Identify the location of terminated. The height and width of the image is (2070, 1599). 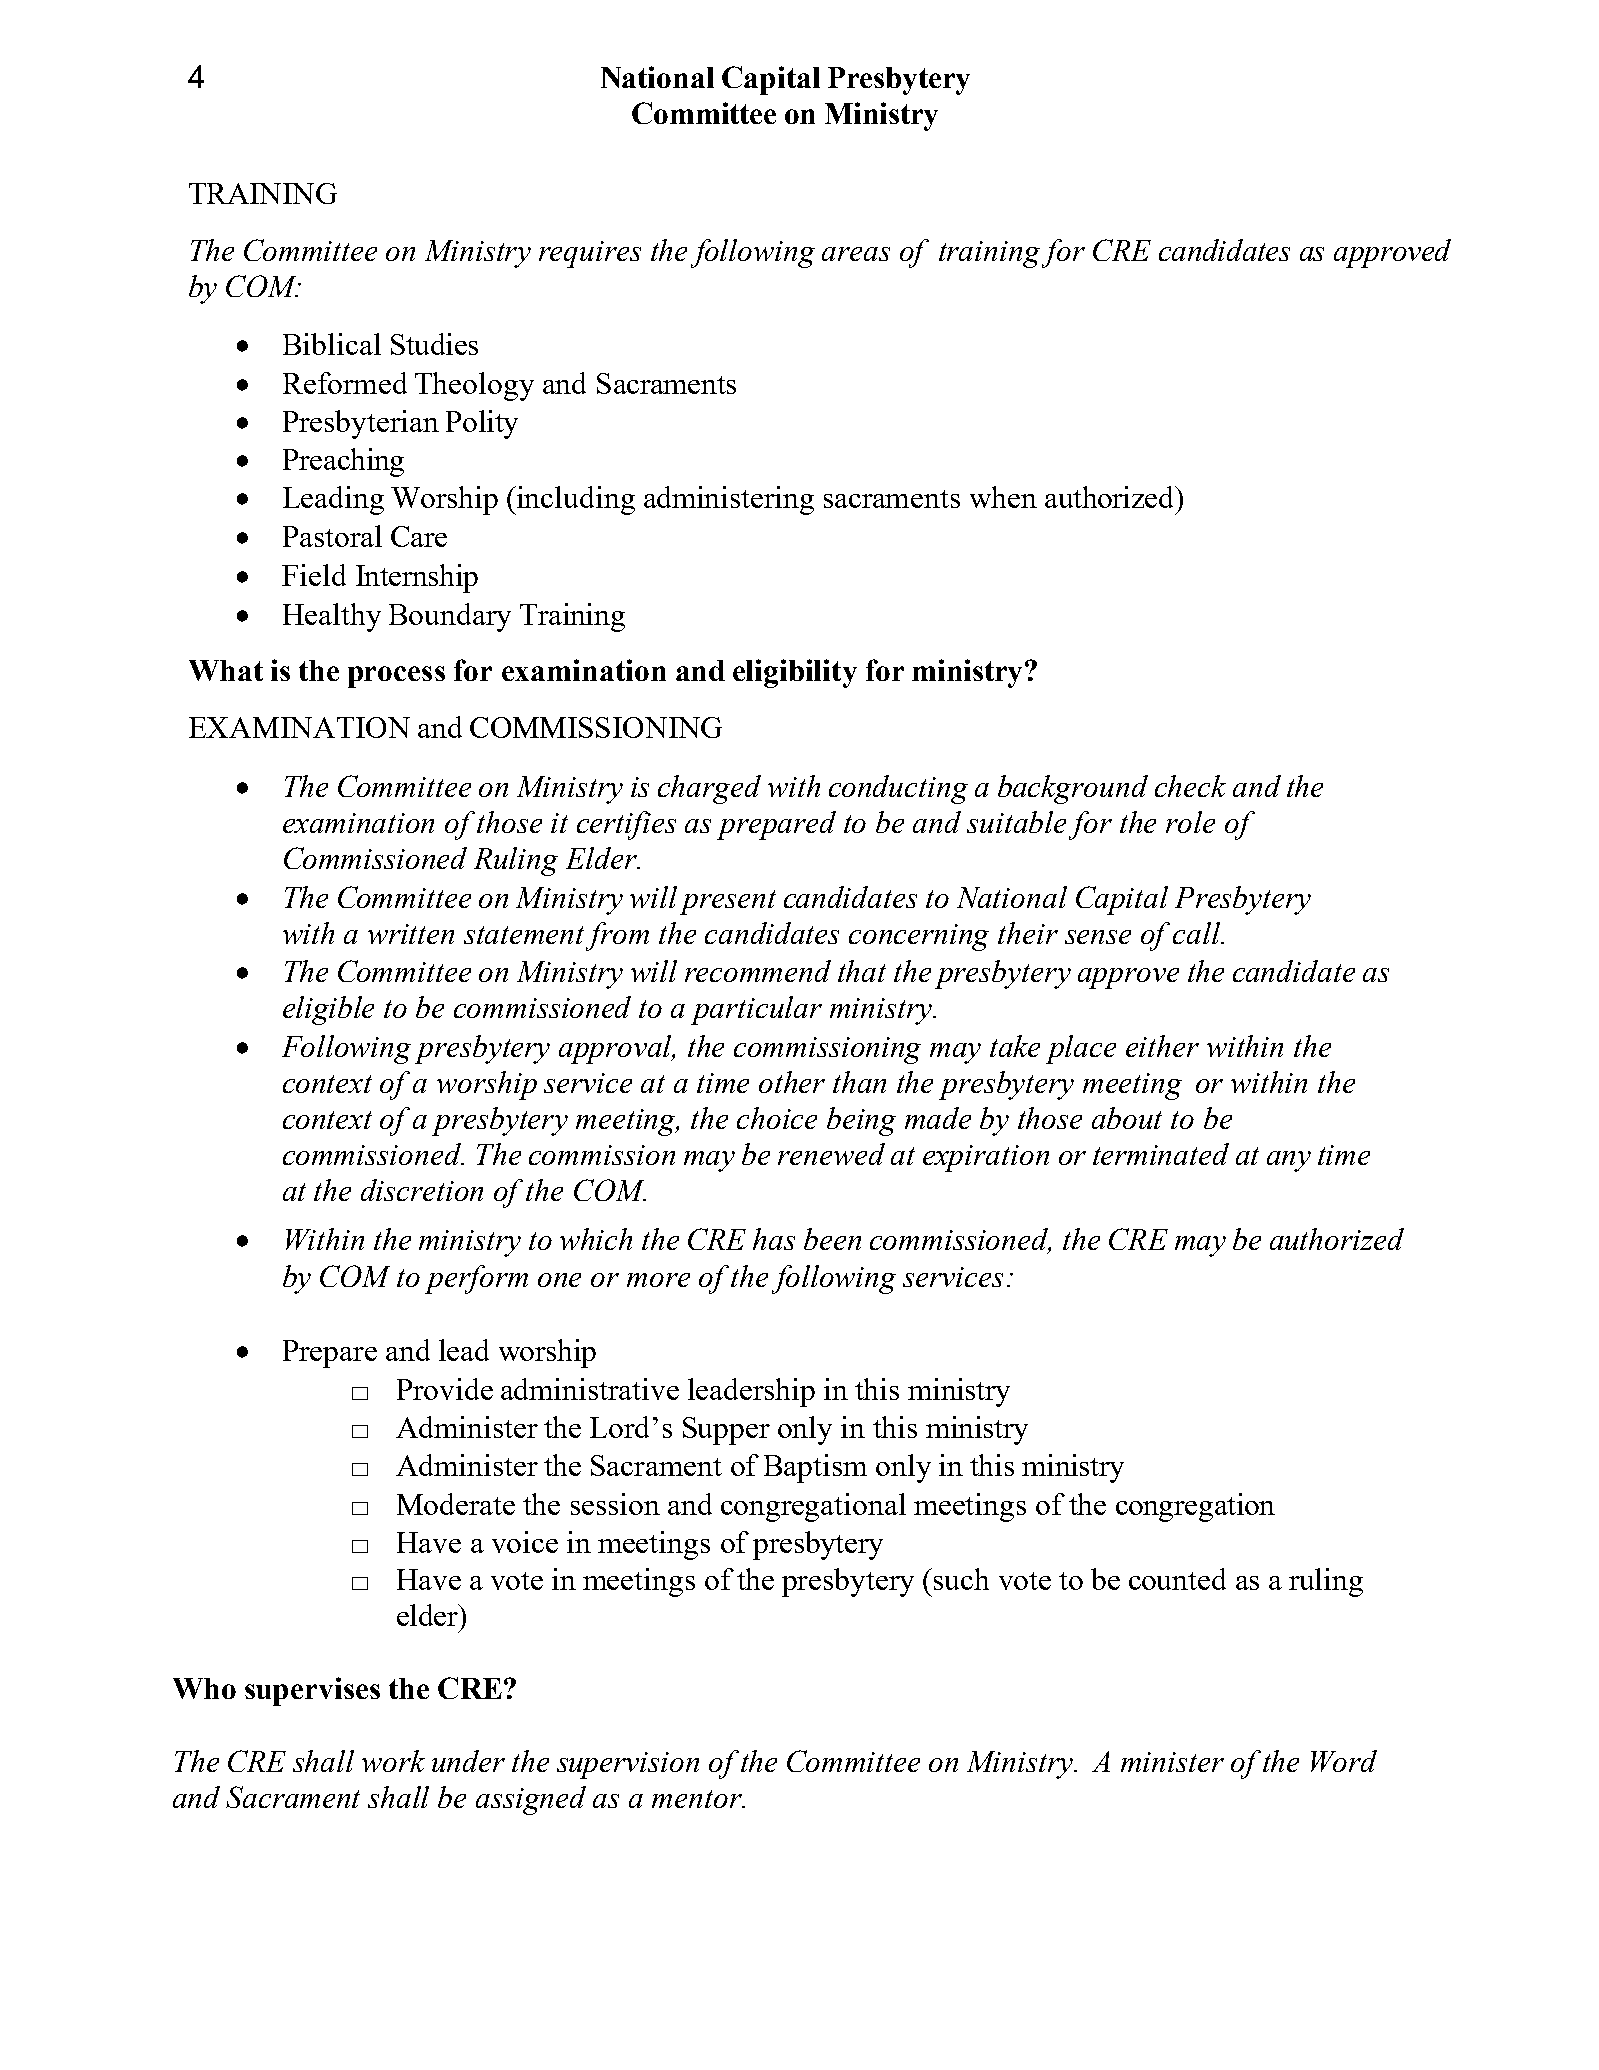
(1161, 1154).
